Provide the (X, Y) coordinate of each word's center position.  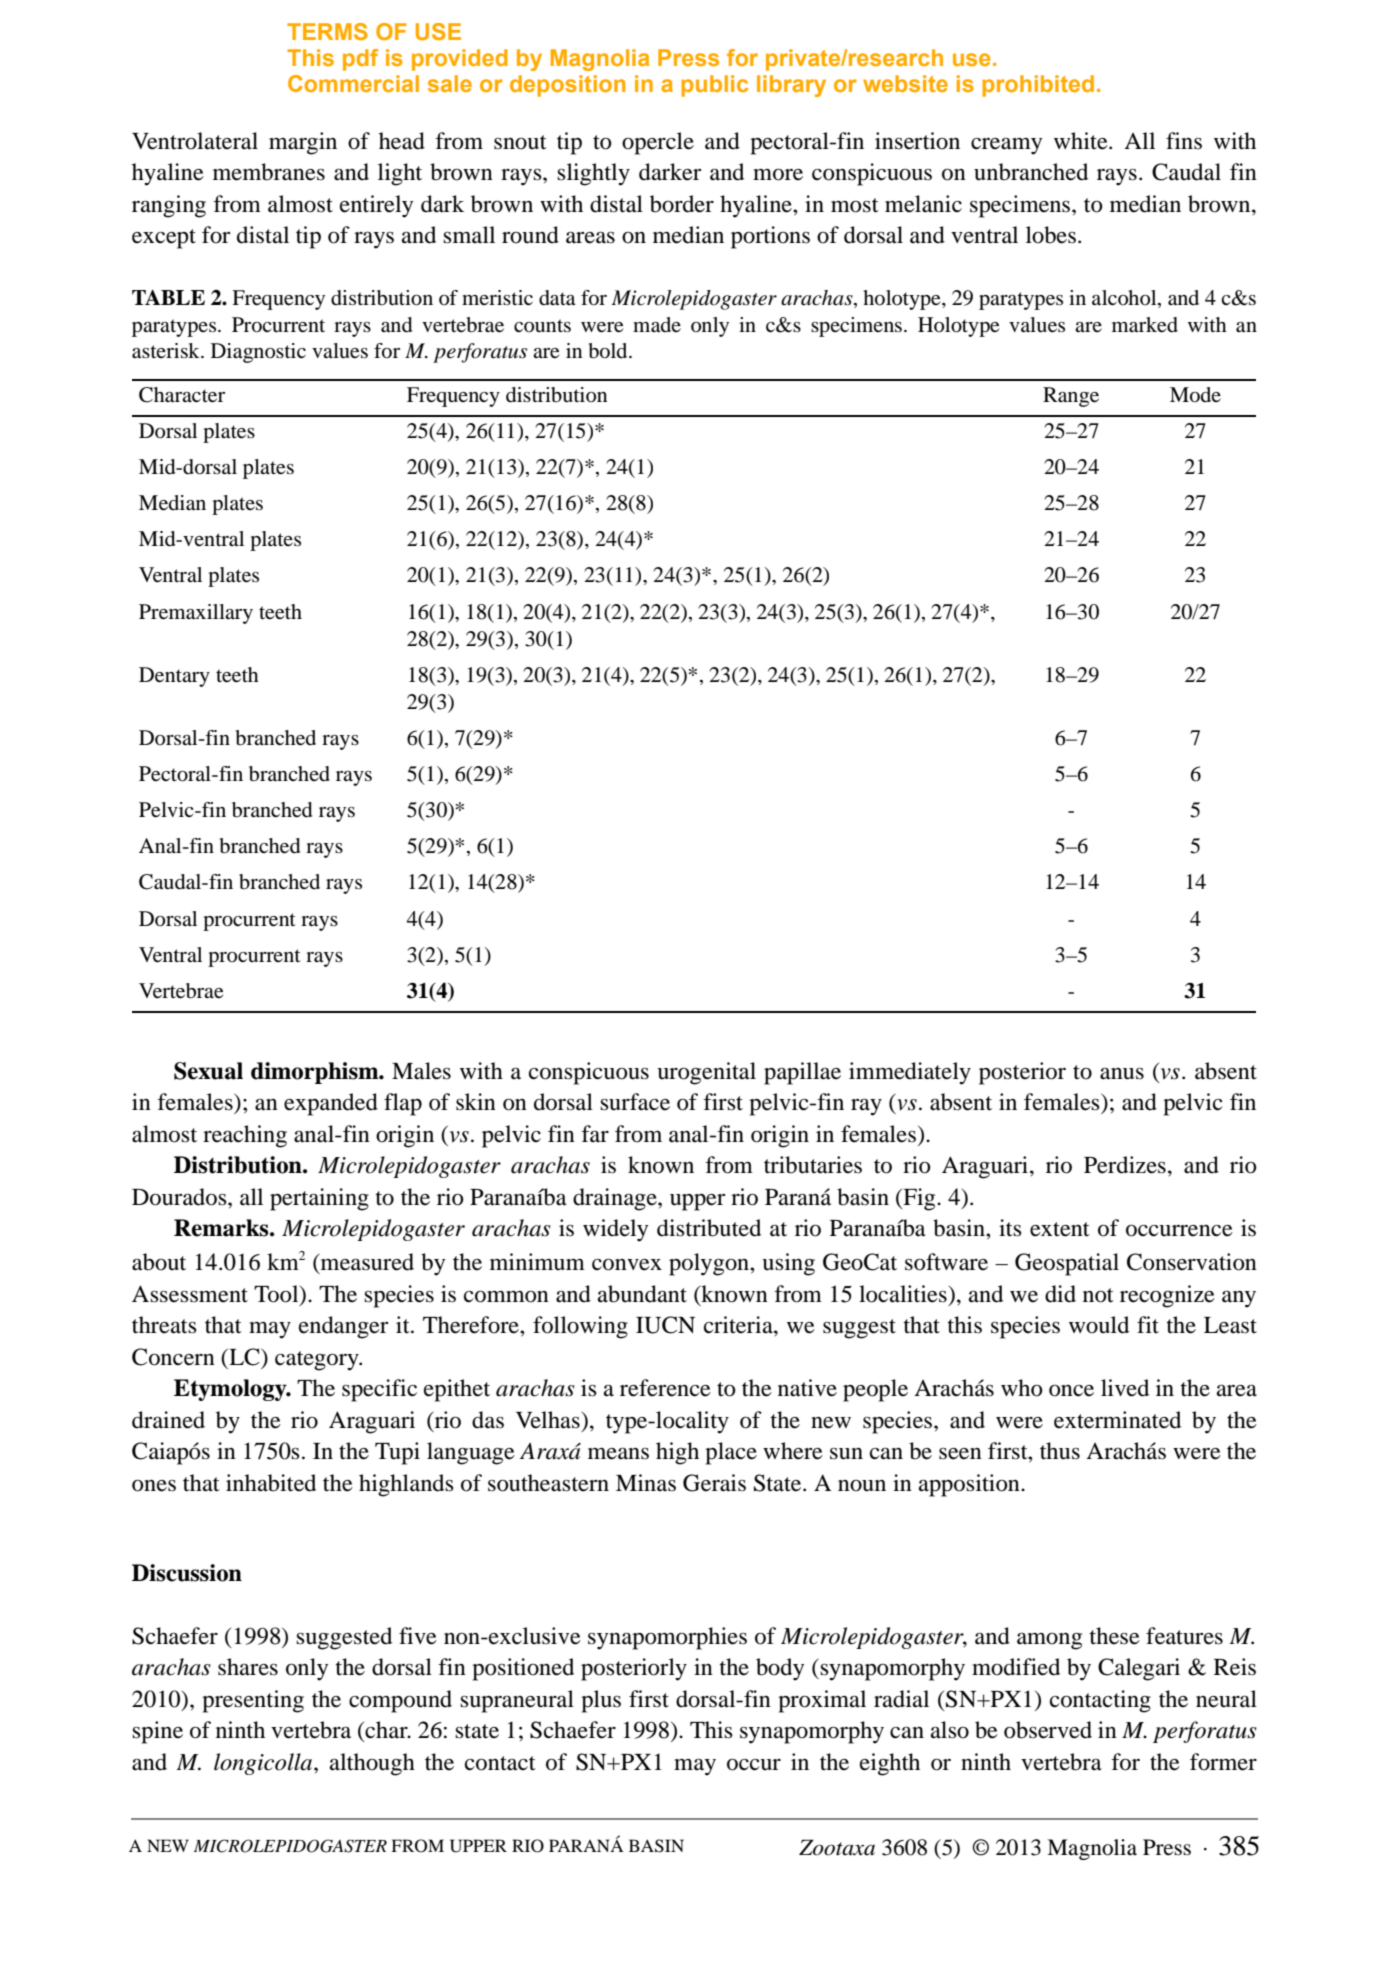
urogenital (706, 1073)
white (1082, 141)
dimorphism (316, 1073)
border (682, 204)
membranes (269, 172)
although (372, 1764)
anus (1122, 1074)
